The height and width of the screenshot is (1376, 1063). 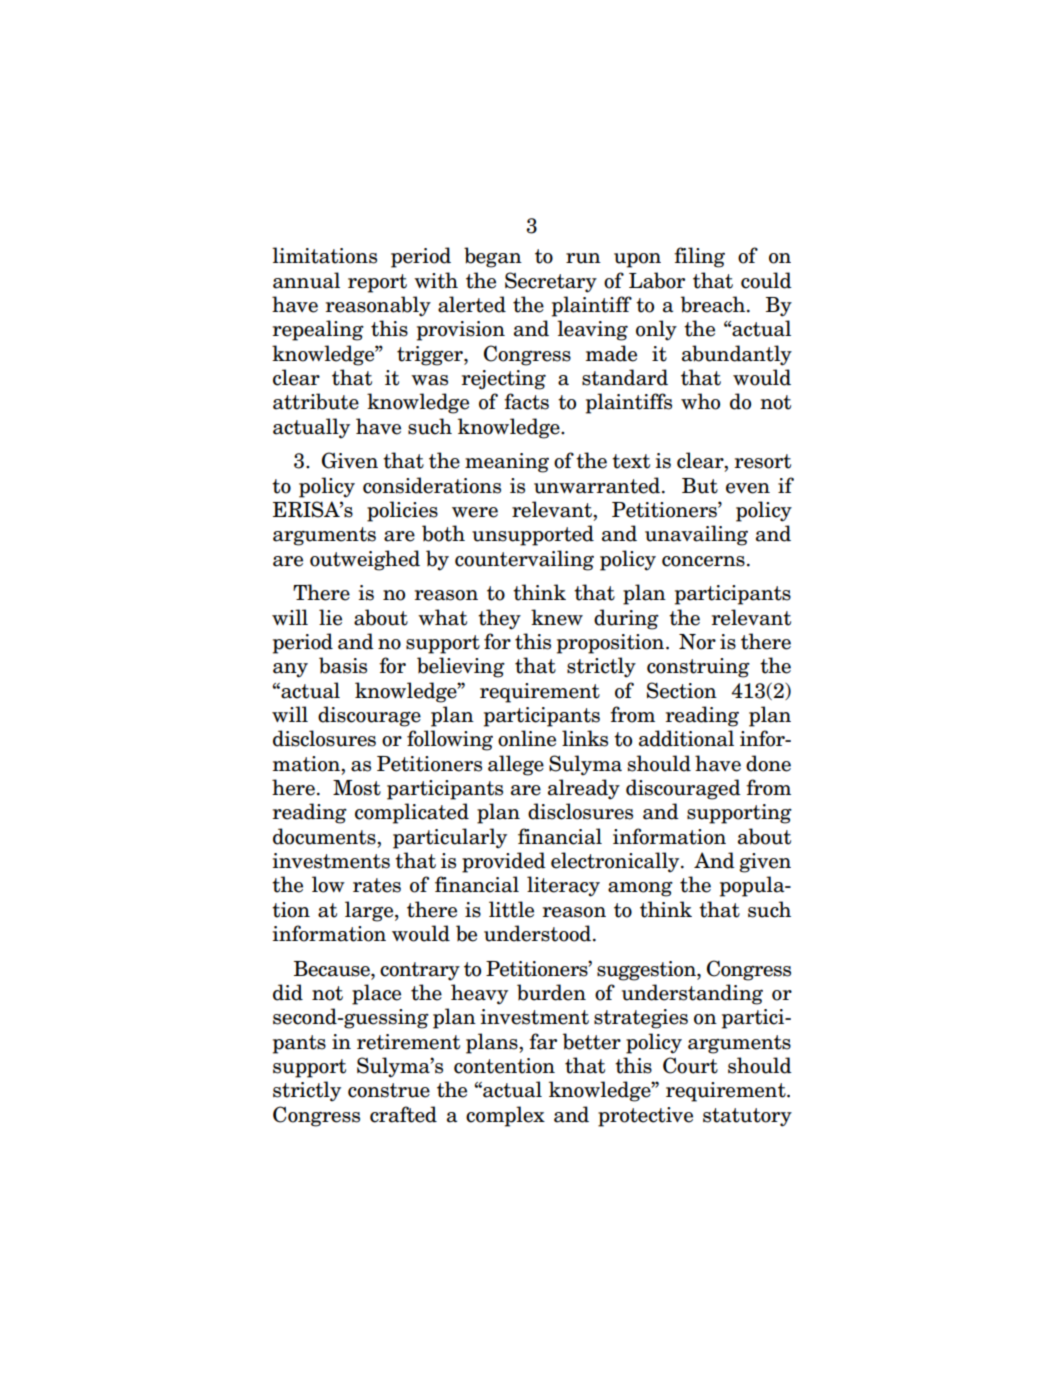 What do you see at coordinates (551, 282) in the screenshot?
I see `Secretary` at bounding box center [551, 282].
